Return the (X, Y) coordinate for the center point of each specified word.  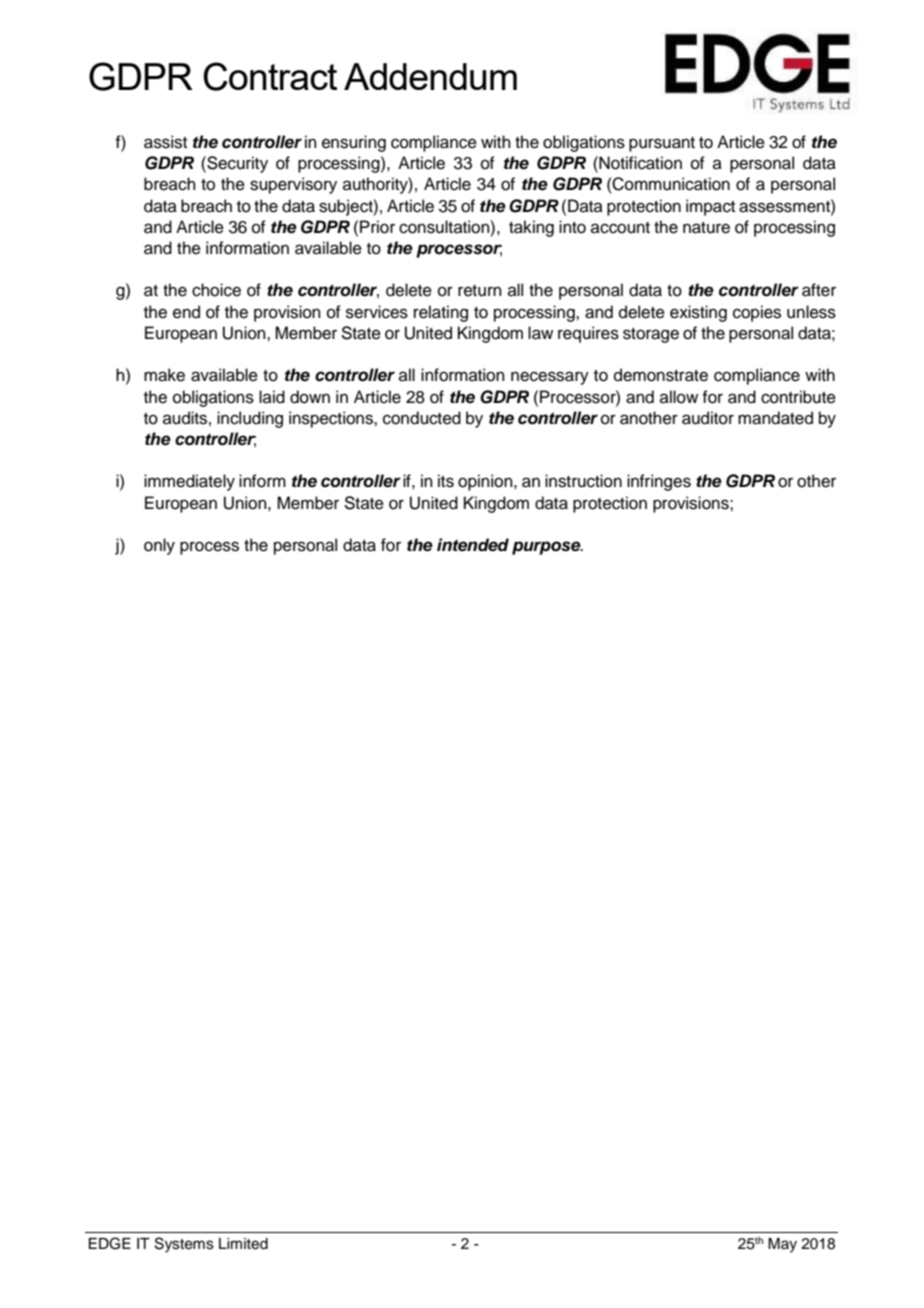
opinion (486, 482)
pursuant (662, 144)
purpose (547, 548)
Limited (243, 1244)
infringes (659, 482)
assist (165, 142)
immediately (189, 482)
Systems (184, 1245)
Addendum (430, 76)
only (159, 546)
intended (473, 545)
